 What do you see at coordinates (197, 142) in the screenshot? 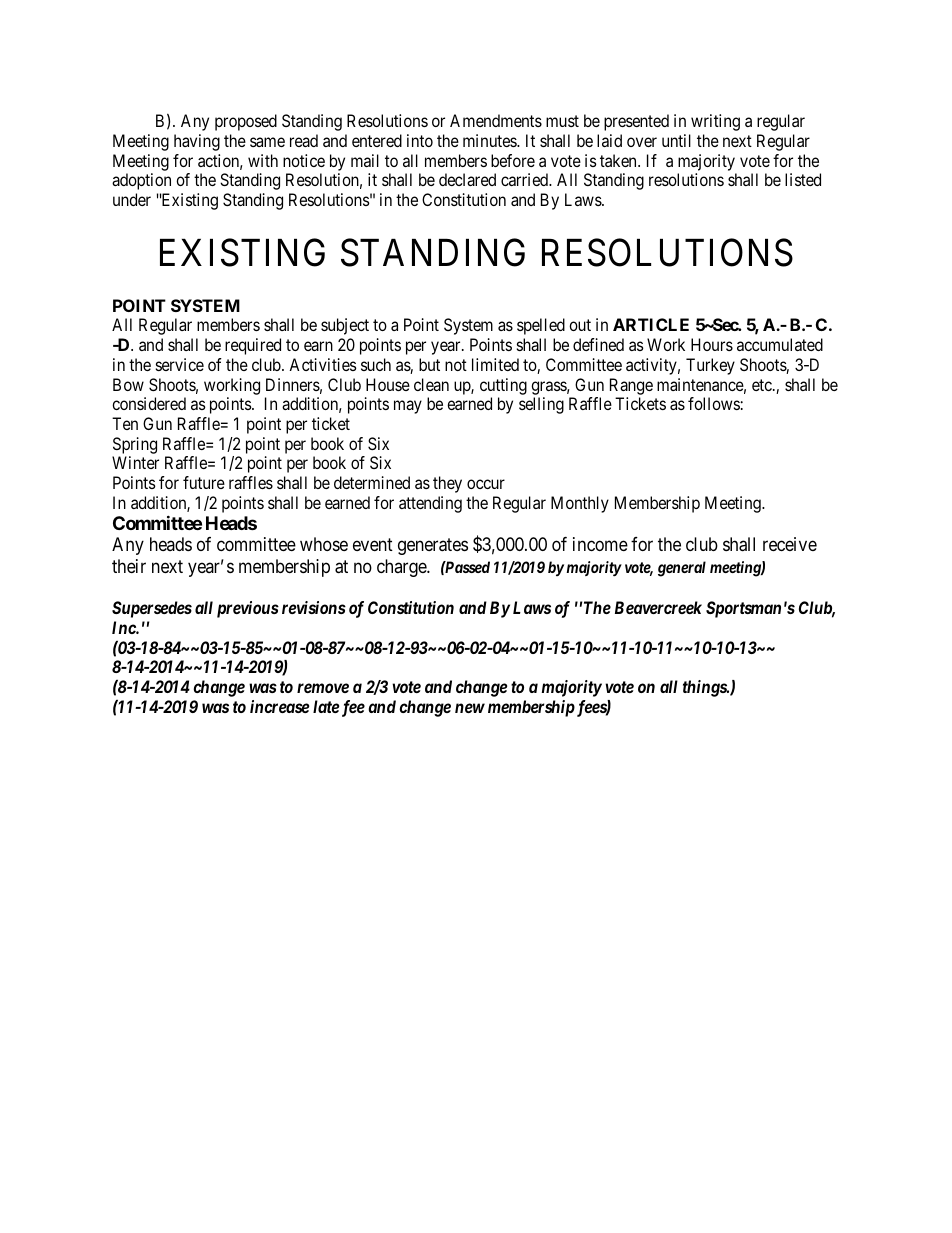
I see `having` at bounding box center [197, 142].
